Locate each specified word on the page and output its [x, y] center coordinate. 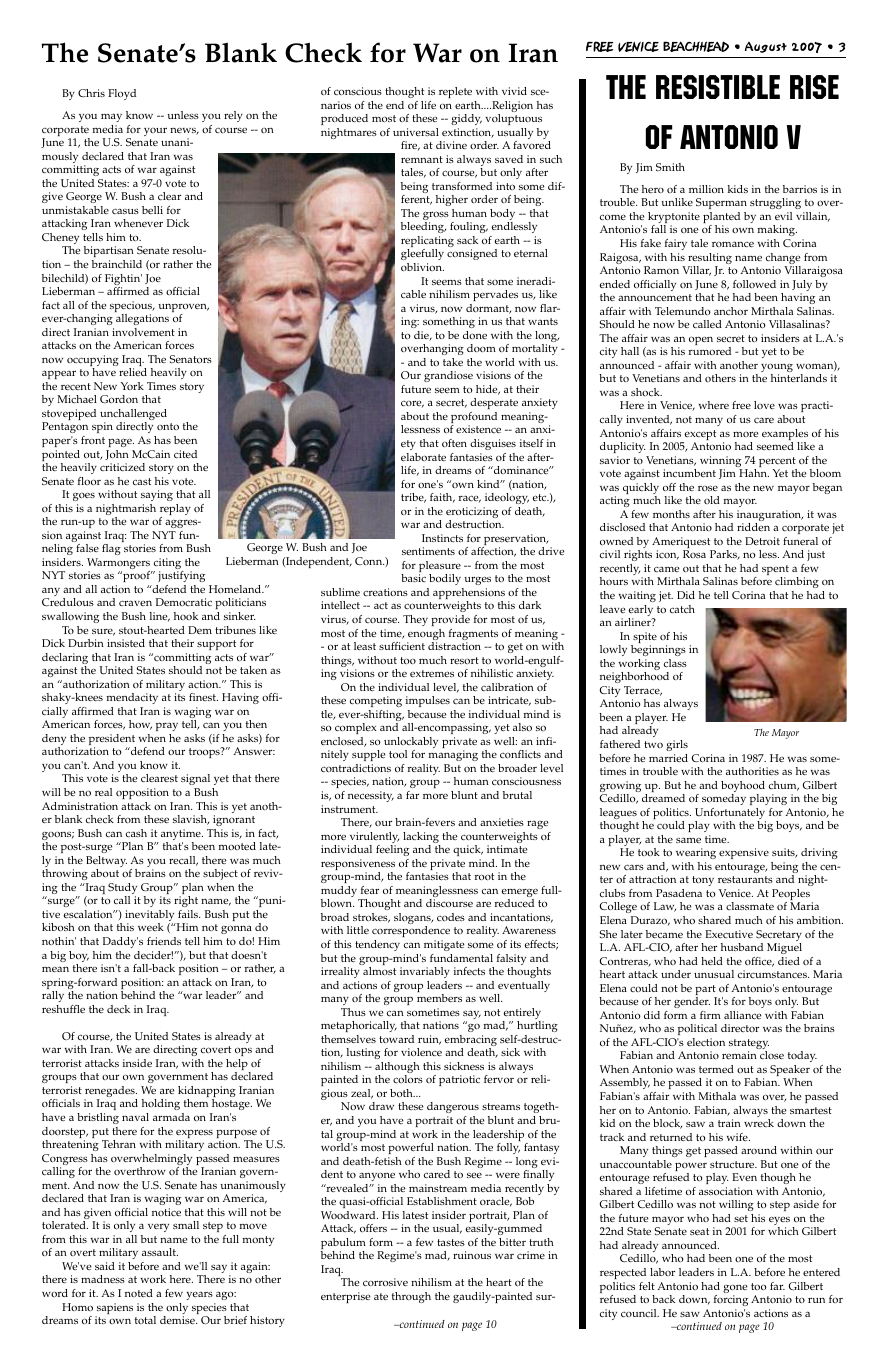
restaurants [745, 879]
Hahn [754, 473]
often [454, 443]
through [411, 1297]
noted [139, 1293]
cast [142, 481]
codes [451, 917]
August [766, 47]
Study [122, 890]
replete [455, 92]
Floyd [122, 94]
